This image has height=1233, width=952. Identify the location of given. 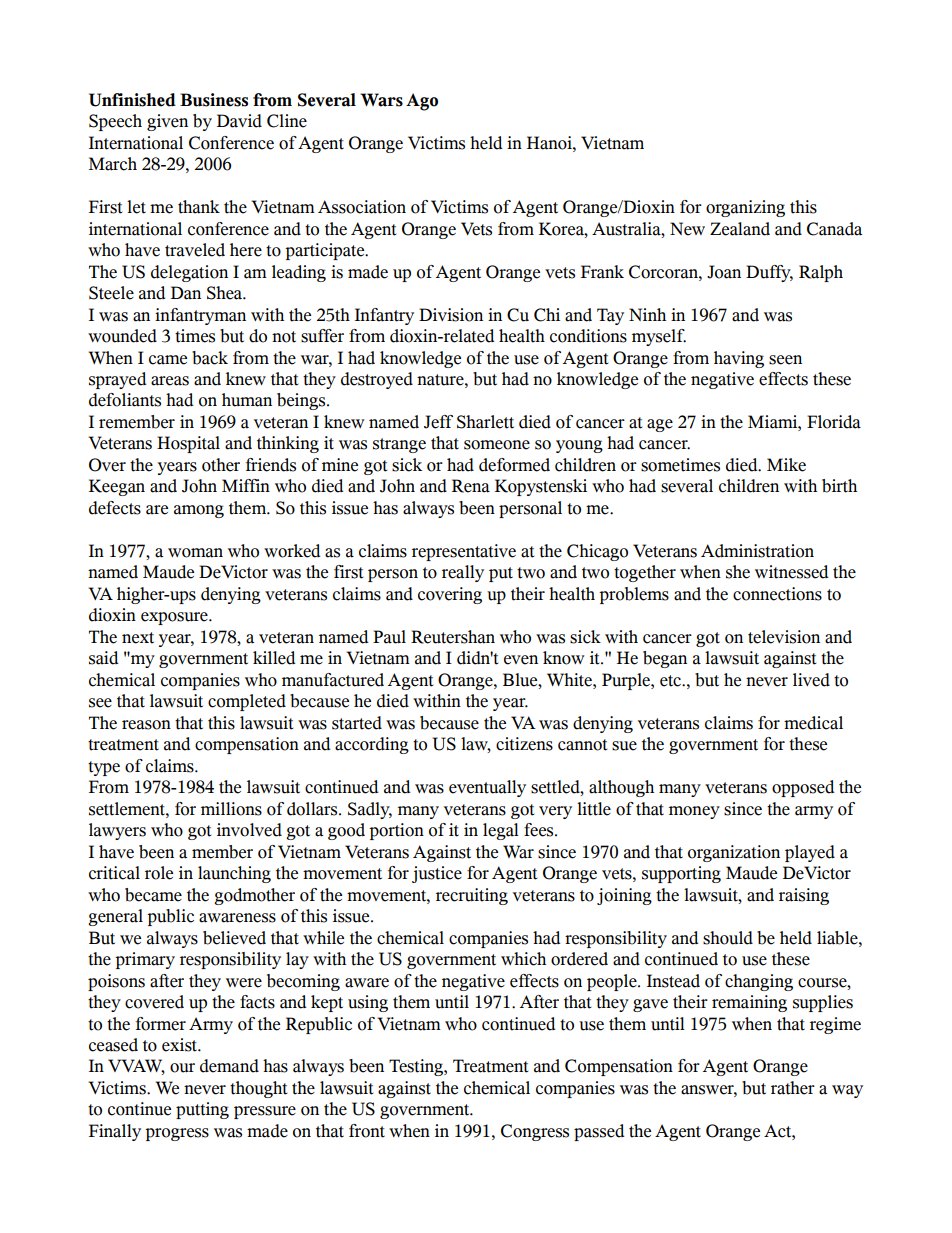
(167, 122).
